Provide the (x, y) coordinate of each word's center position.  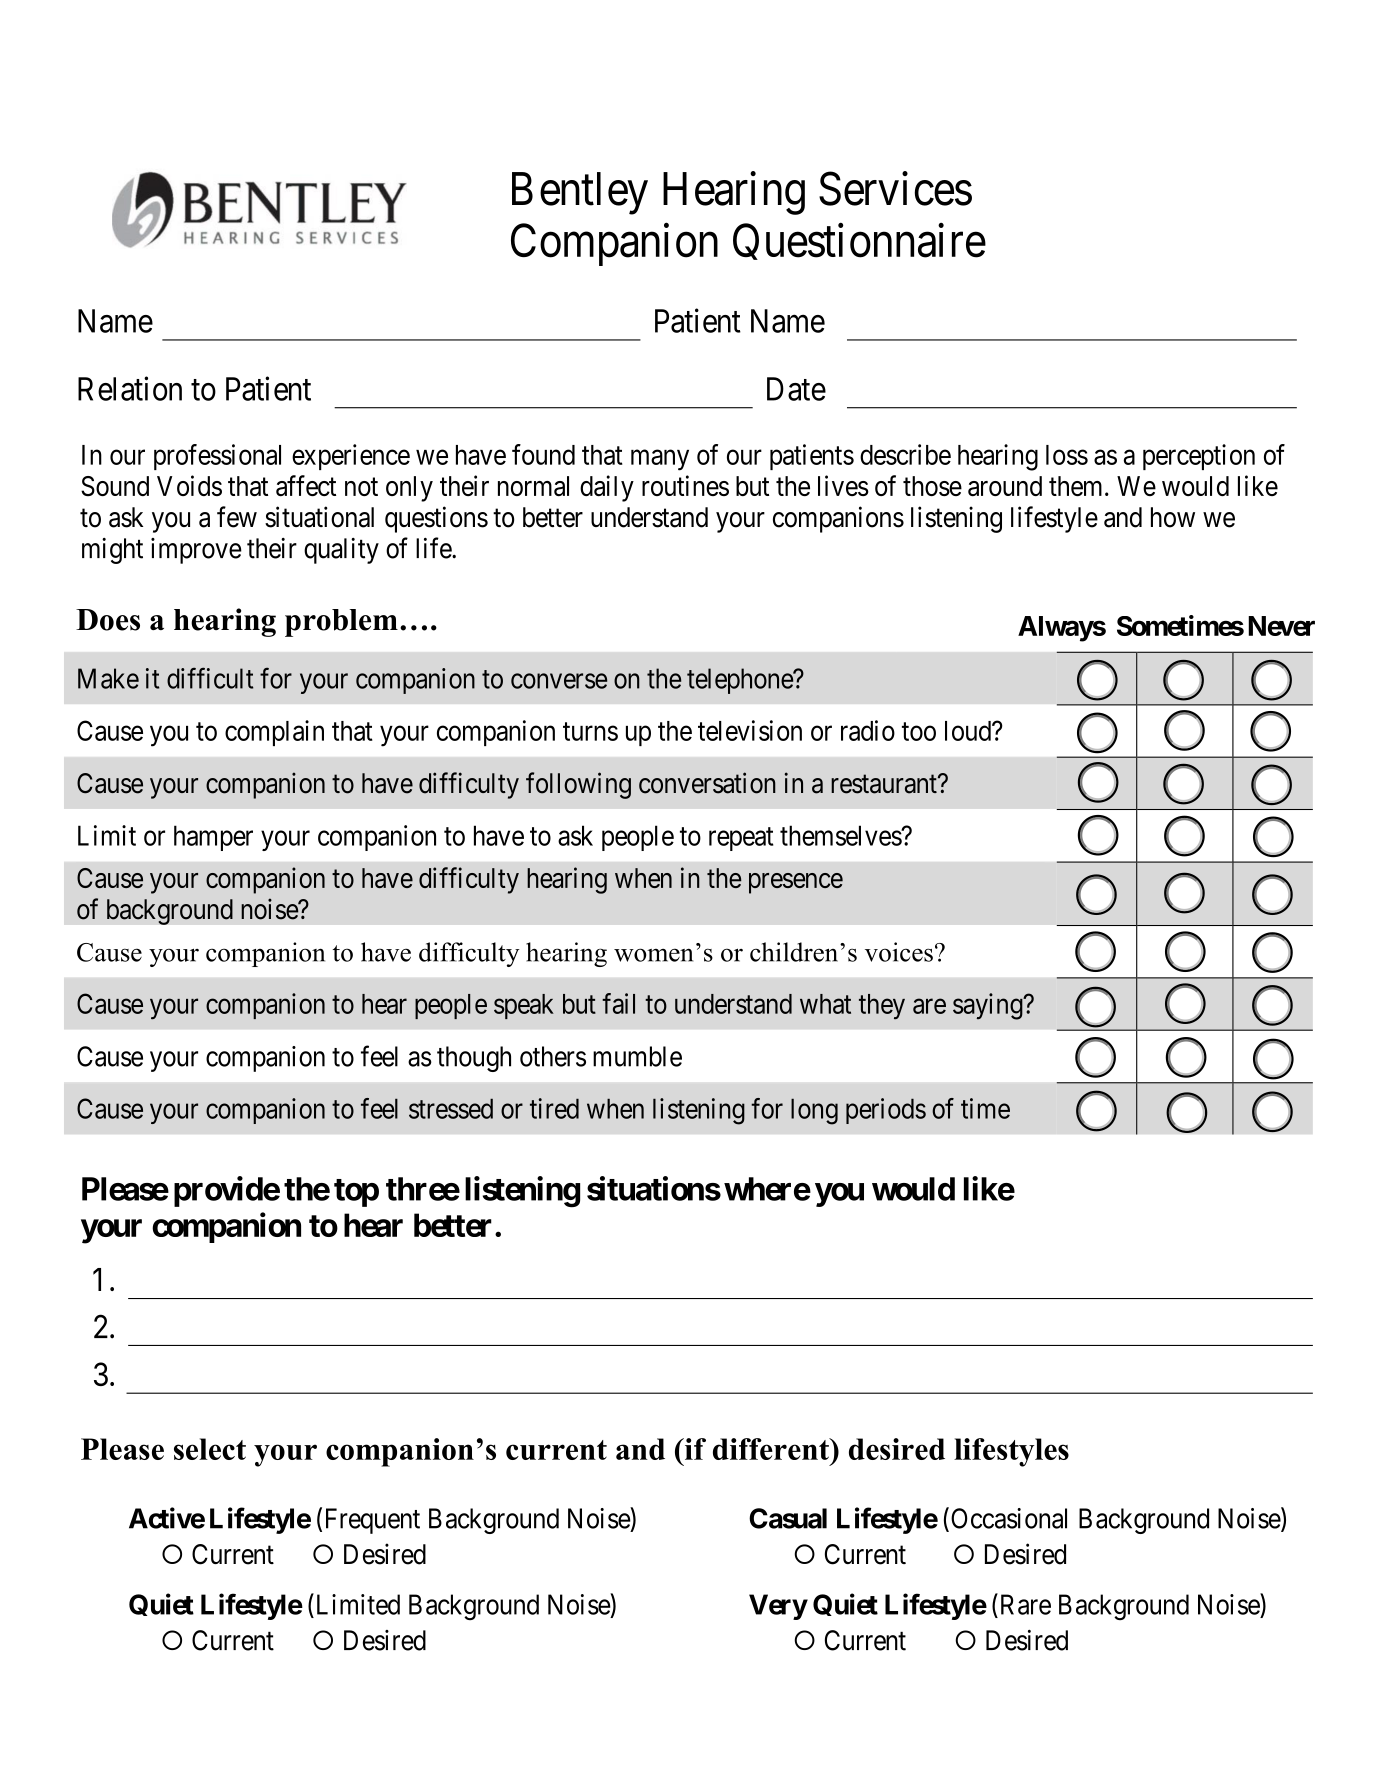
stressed (451, 1108)
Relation (130, 388)
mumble (637, 1056)
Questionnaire (859, 241)
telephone (740, 681)
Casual (788, 1518)
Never (1281, 626)
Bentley (580, 193)
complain (274, 733)
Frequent (373, 1521)
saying (989, 1006)
